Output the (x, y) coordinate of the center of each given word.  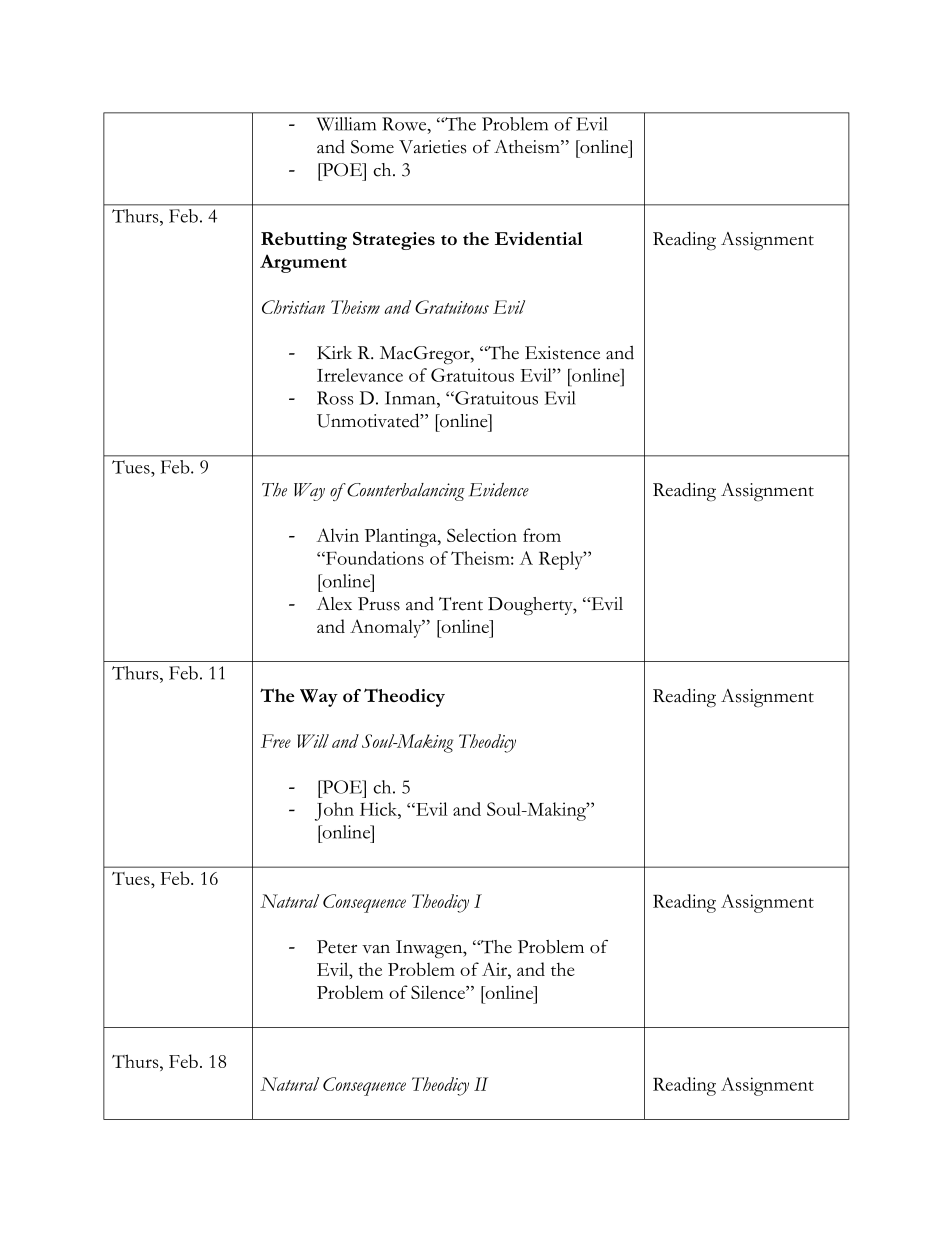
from (542, 535)
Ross (335, 398)
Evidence (499, 490)
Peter (337, 947)
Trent (461, 604)
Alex (334, 604)
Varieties (432, 147)
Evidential (539, 238)
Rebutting (304, 241)
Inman (411, 398)
